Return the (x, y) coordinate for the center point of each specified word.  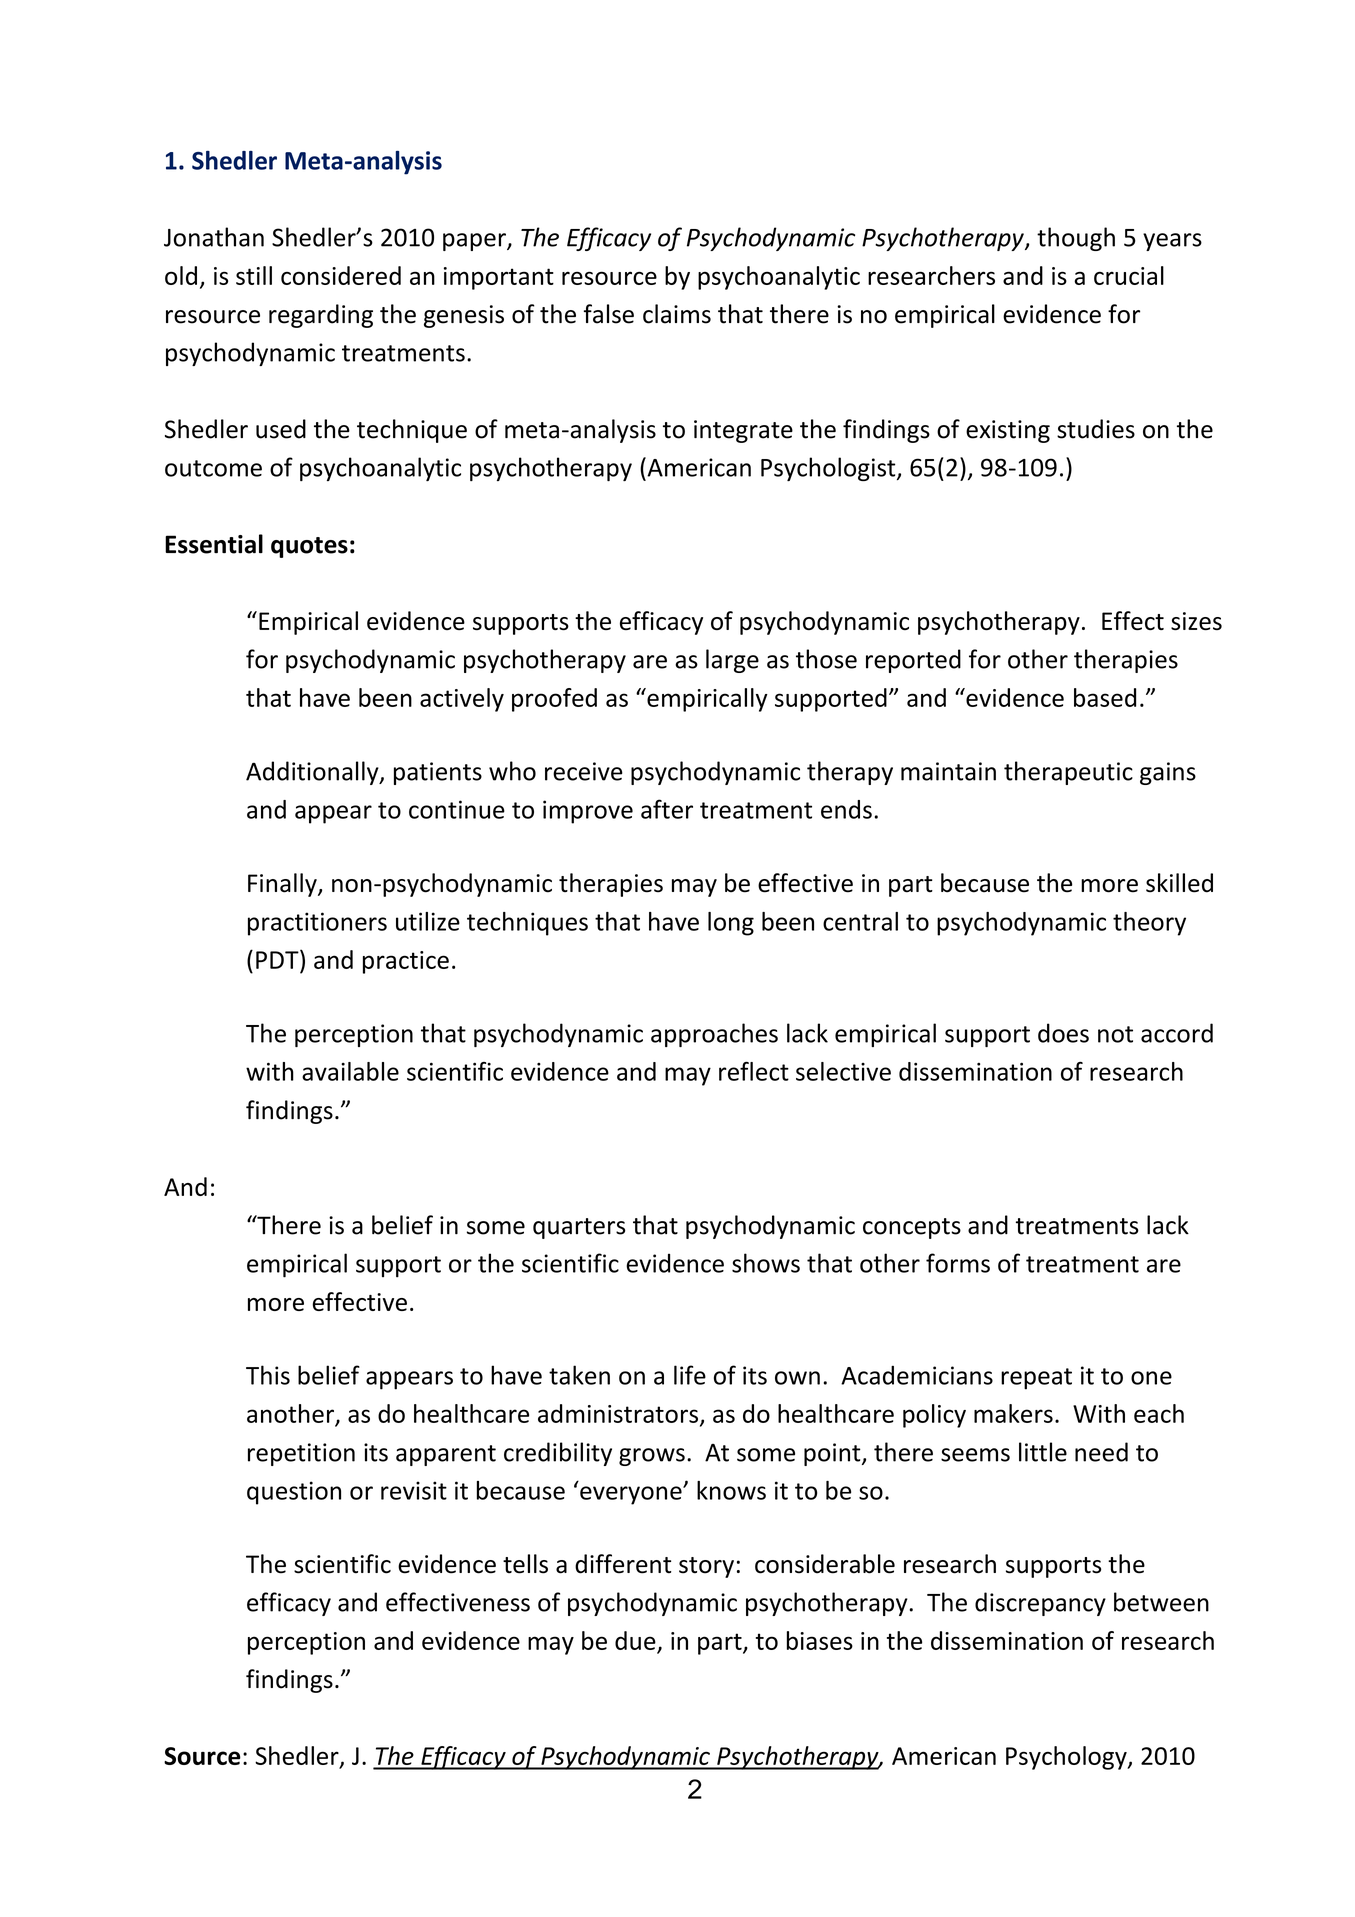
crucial (1129, 275)
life (690, 1375)
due (635, 1640)
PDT (278, 959)
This (268, 1375)
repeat (1036, 1379)
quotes (309, 547)
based (1105, 697)
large (732, 661)
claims (677, 314)
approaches (714, 1035)
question (294, 1493)
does (1063, 1033)
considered (341, 275)
